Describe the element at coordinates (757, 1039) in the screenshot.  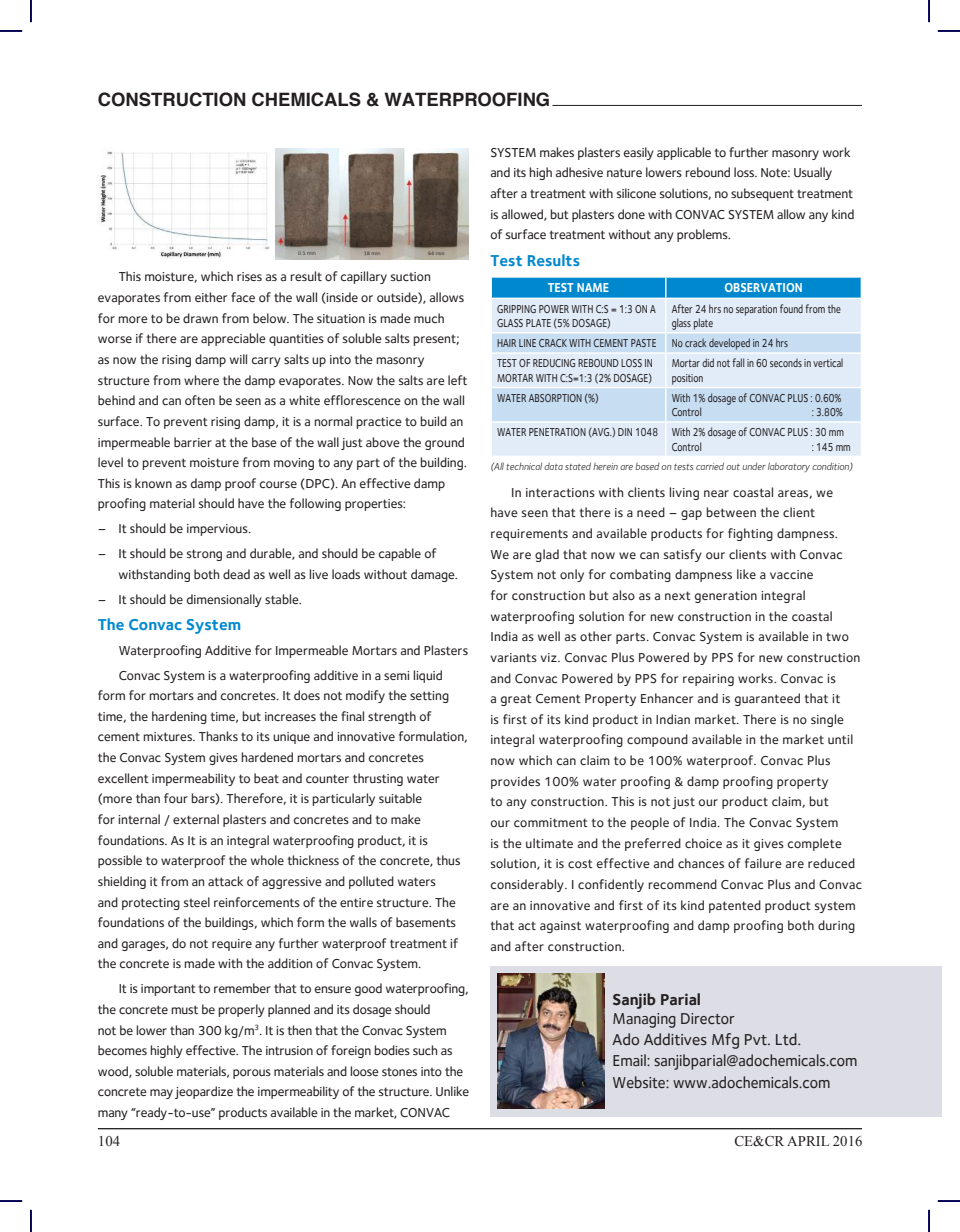
I see `Pvt` at that location.
